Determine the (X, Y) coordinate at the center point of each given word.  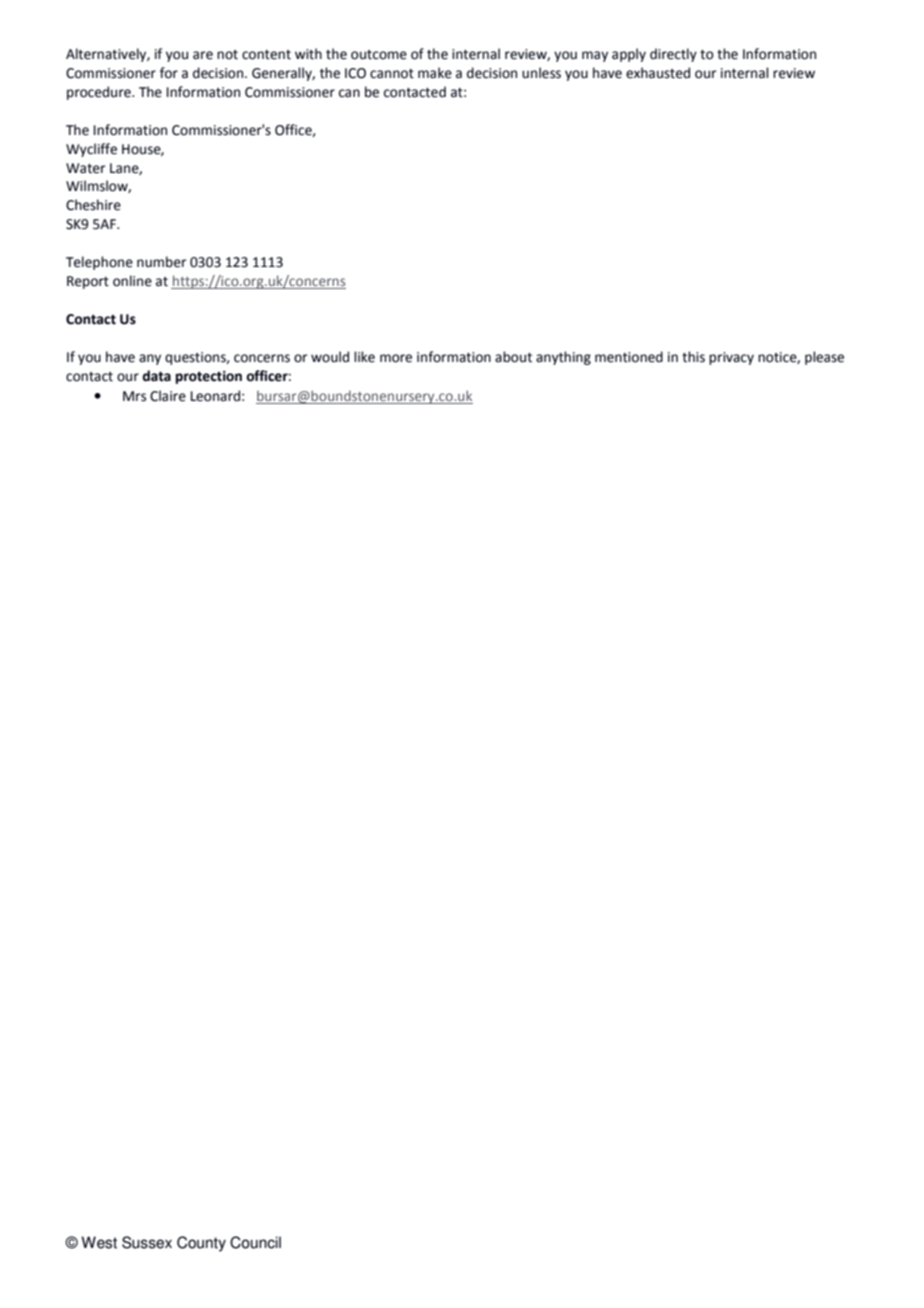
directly (673, 55)
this (693, 357)
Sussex (147, 1242)
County (201, 1244)
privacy (731, 358)
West (99, 1242)
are (203, 55)
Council (255, 1242)
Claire (168, 396)
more (396, 358)
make (435, 73)
